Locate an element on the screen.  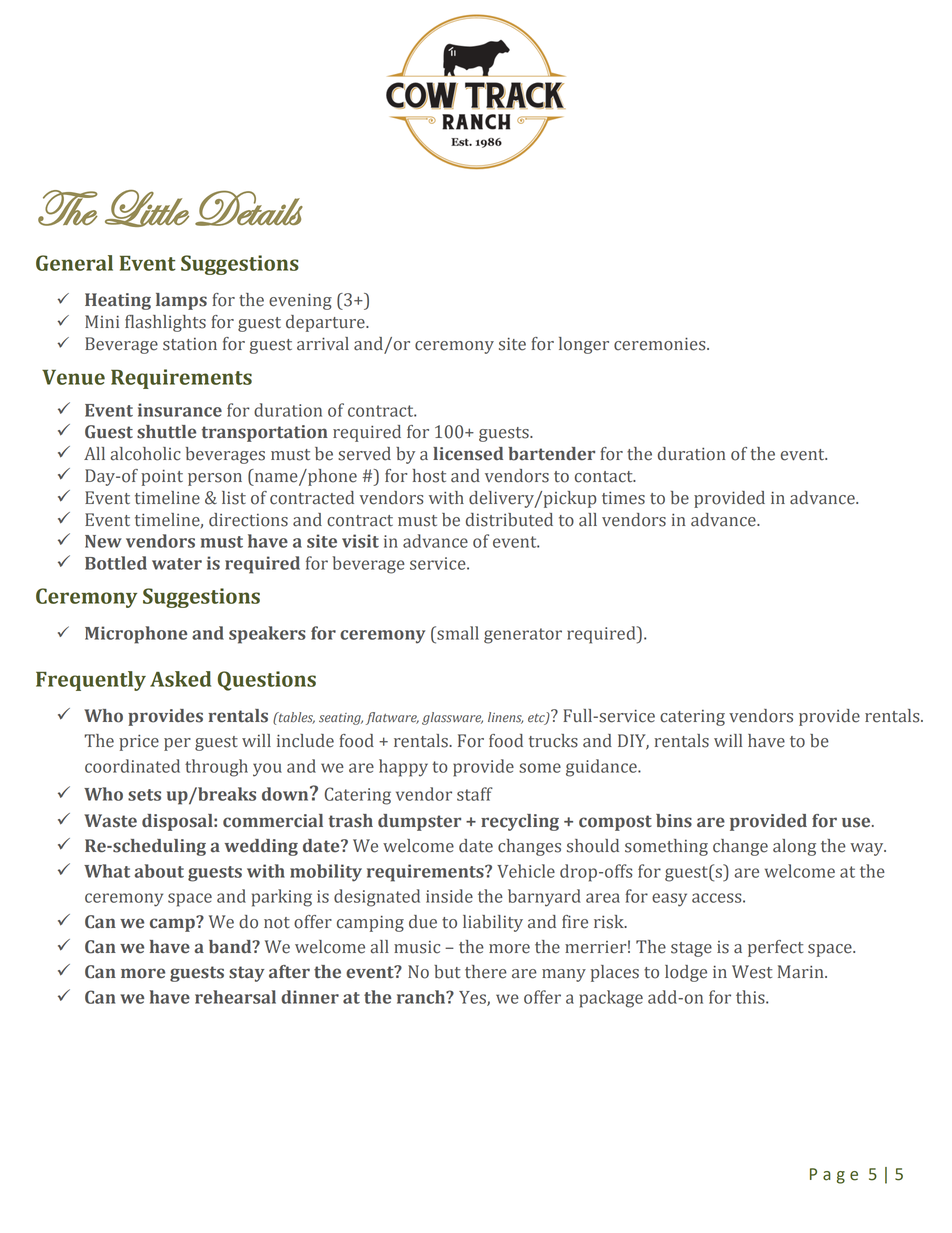
times is located at coordinates (623, 498).
